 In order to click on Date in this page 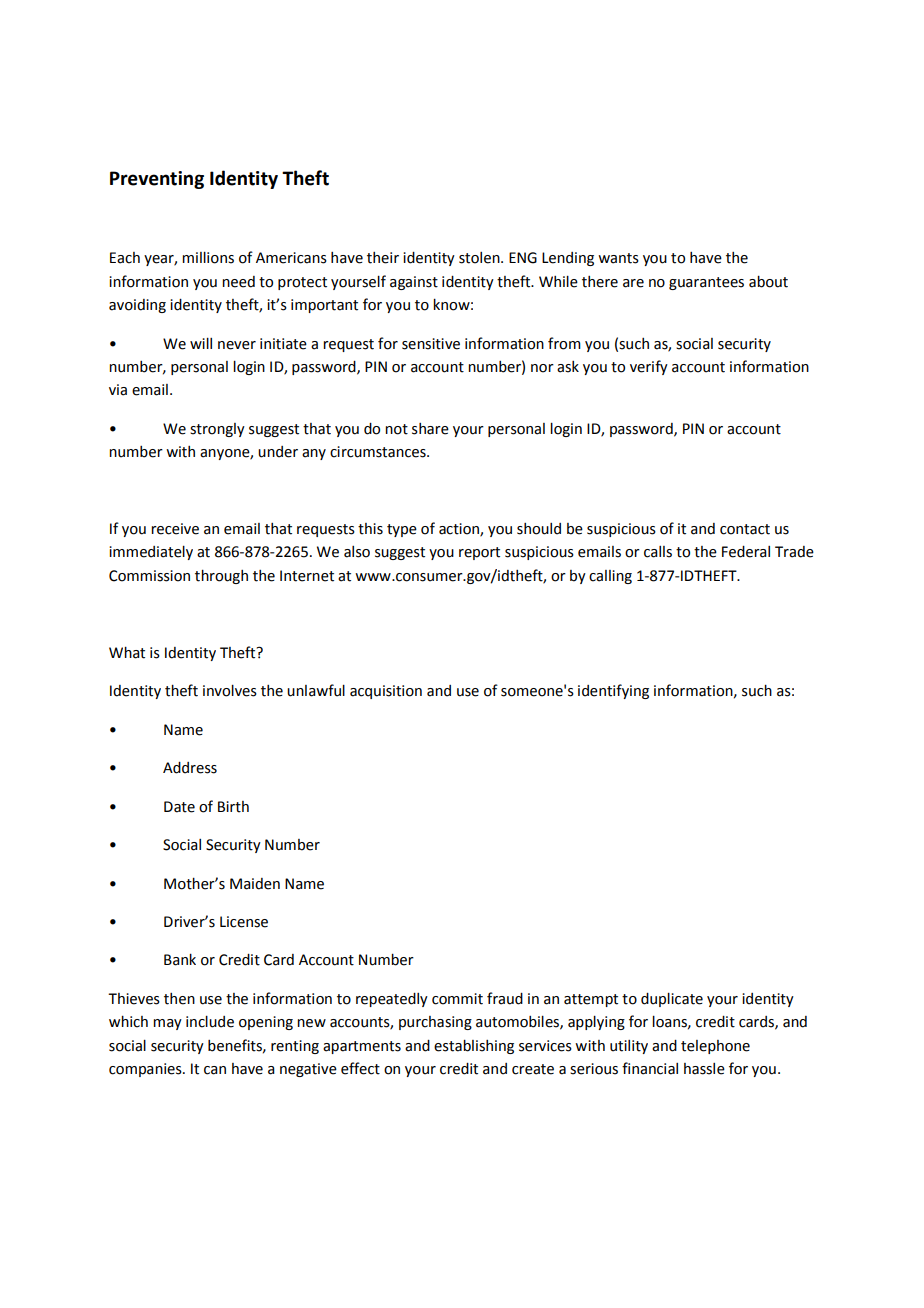, I will do `click(179, 807)`.
